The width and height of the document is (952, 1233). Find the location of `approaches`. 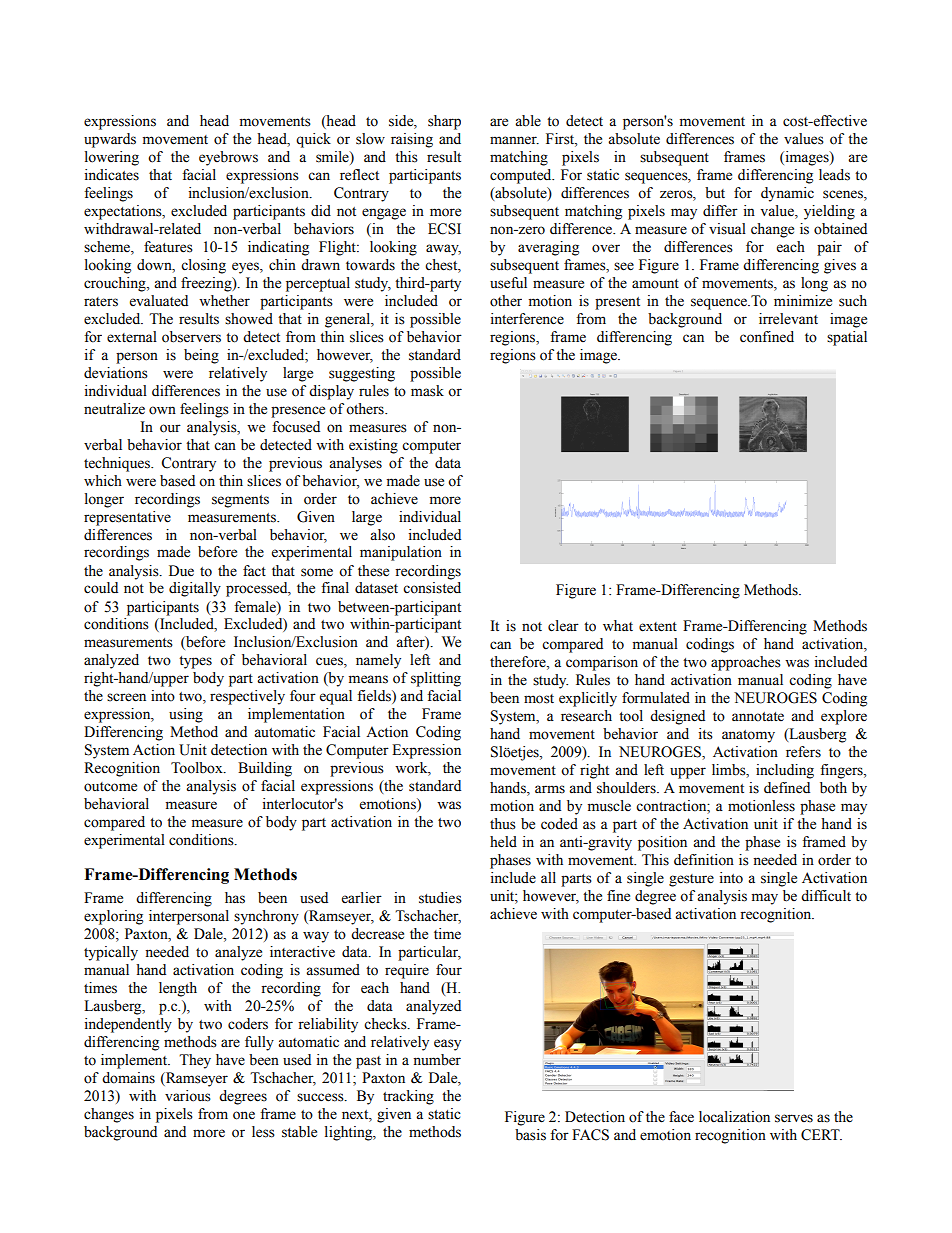

approaches is located at coordinates (746, 663).
